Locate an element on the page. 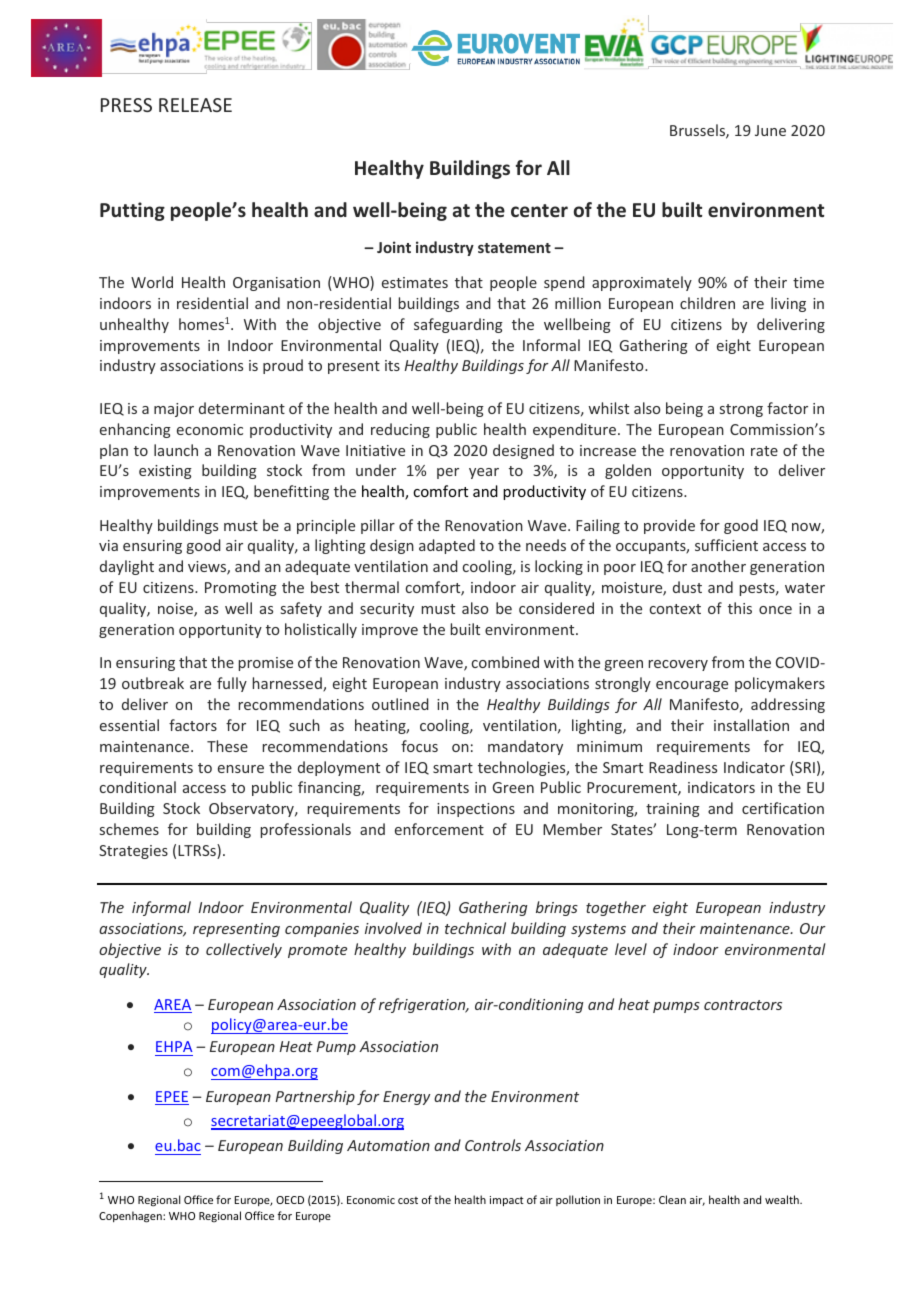 Image resolution: width=924 pixels, height=1308 pixels. RELEASE is located at coordinates (195, 105).
